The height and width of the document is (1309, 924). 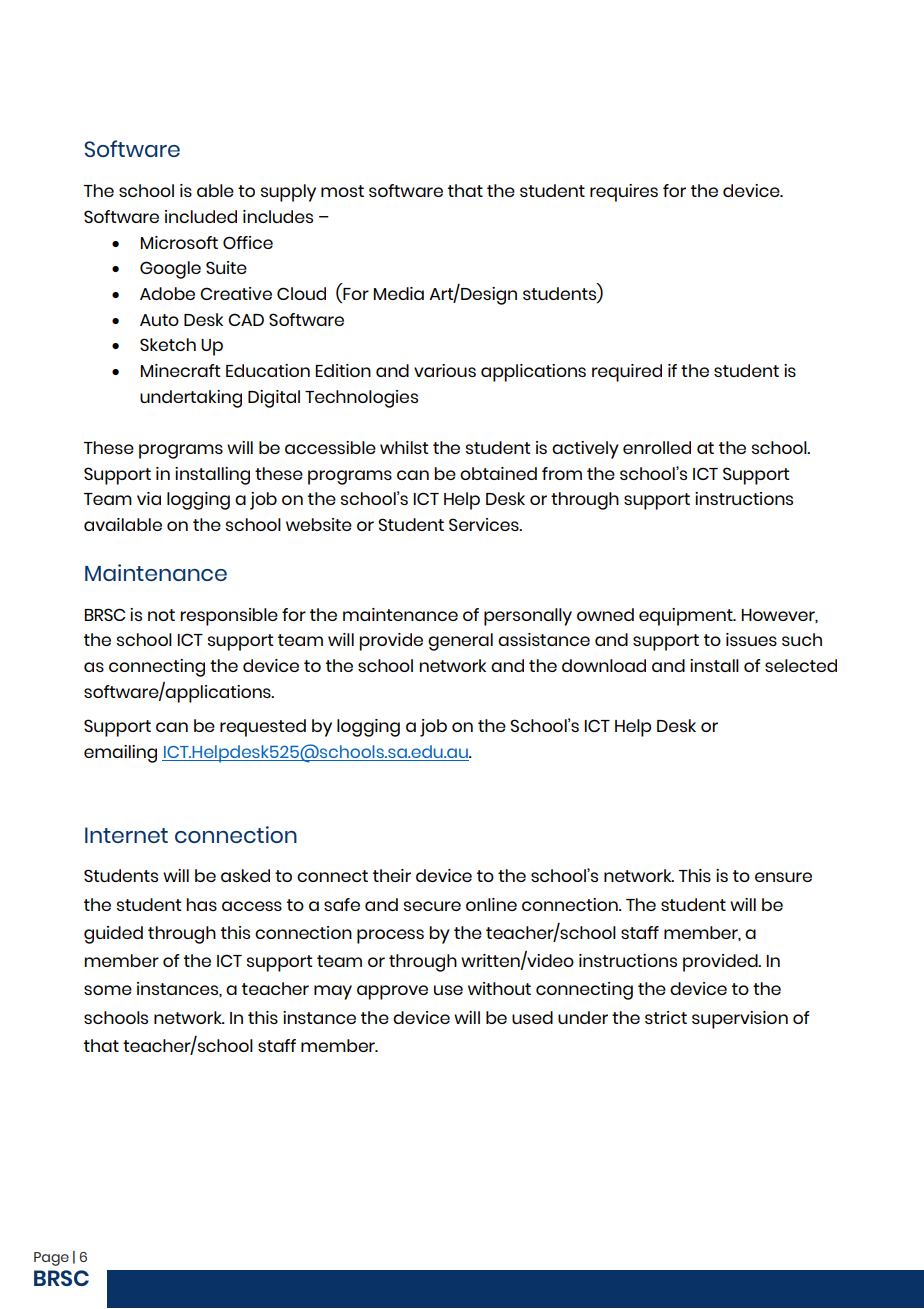 I want to click on general, so click(x=460, y=642).
